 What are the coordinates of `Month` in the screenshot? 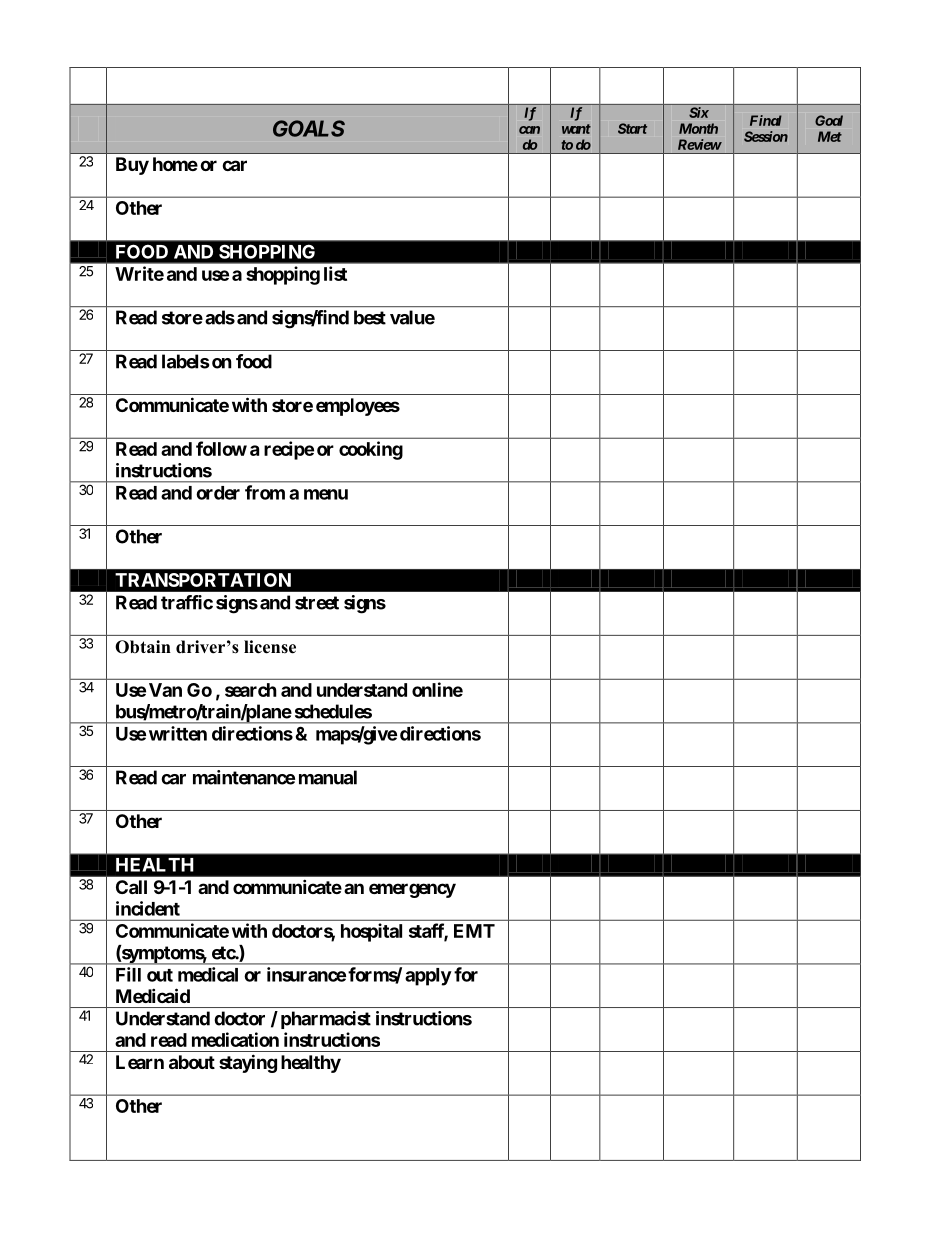 It's located at (698, 128).
